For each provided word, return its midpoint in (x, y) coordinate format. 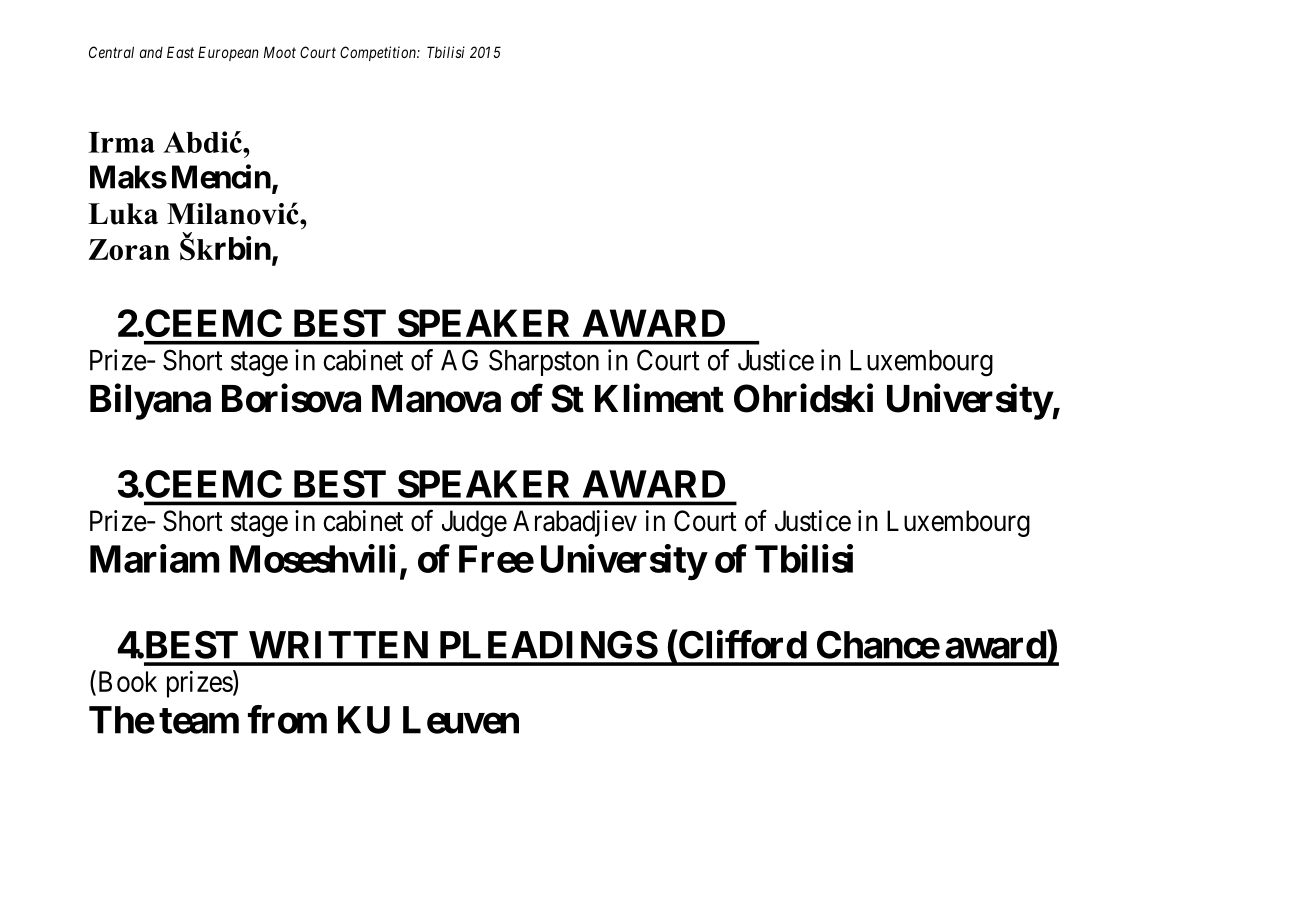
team (199, 721)
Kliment (659, 398)
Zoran (129, 249)
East (180, 52)
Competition (379, 53)
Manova (436, 399)
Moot (280, 52)
